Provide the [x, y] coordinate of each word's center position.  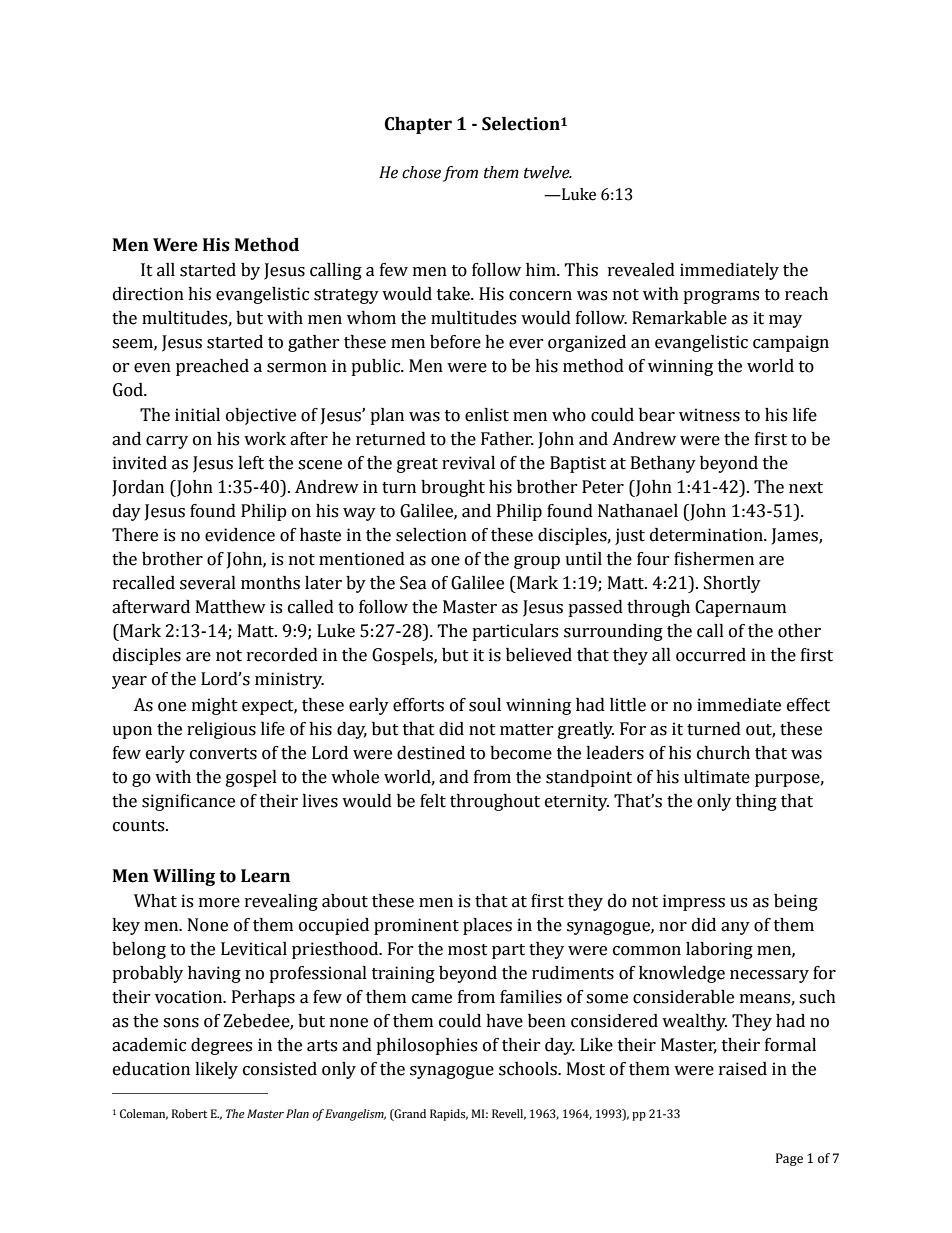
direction [148, 294]
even [152, 368]
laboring [719, 950]
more [219, 903]
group [537, 562]
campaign [791, 343]
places [487, 926]
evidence [240, 535]
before [455, 342]
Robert [189, 1113]
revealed [641, 270]
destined [431, 753]
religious [221, 730]
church [723, 753]
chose [421, 172]
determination [707, 535]
